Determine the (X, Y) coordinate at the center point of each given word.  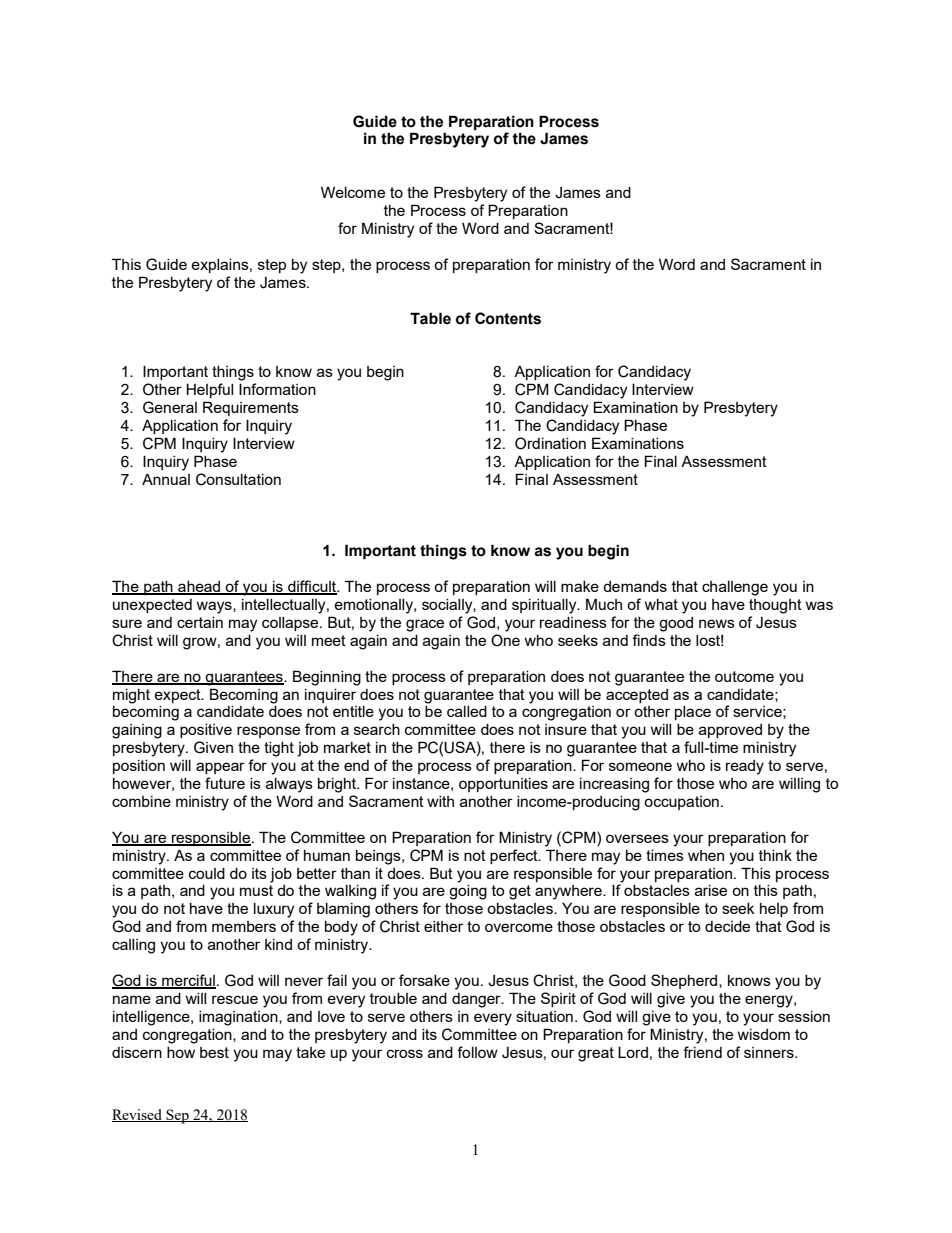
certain (200, 622)
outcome (744, 676)
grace (425, 625)
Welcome (353, 192)
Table (430, 318)
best (214, 1052)
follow (477, 1052)
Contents (508, 318)
